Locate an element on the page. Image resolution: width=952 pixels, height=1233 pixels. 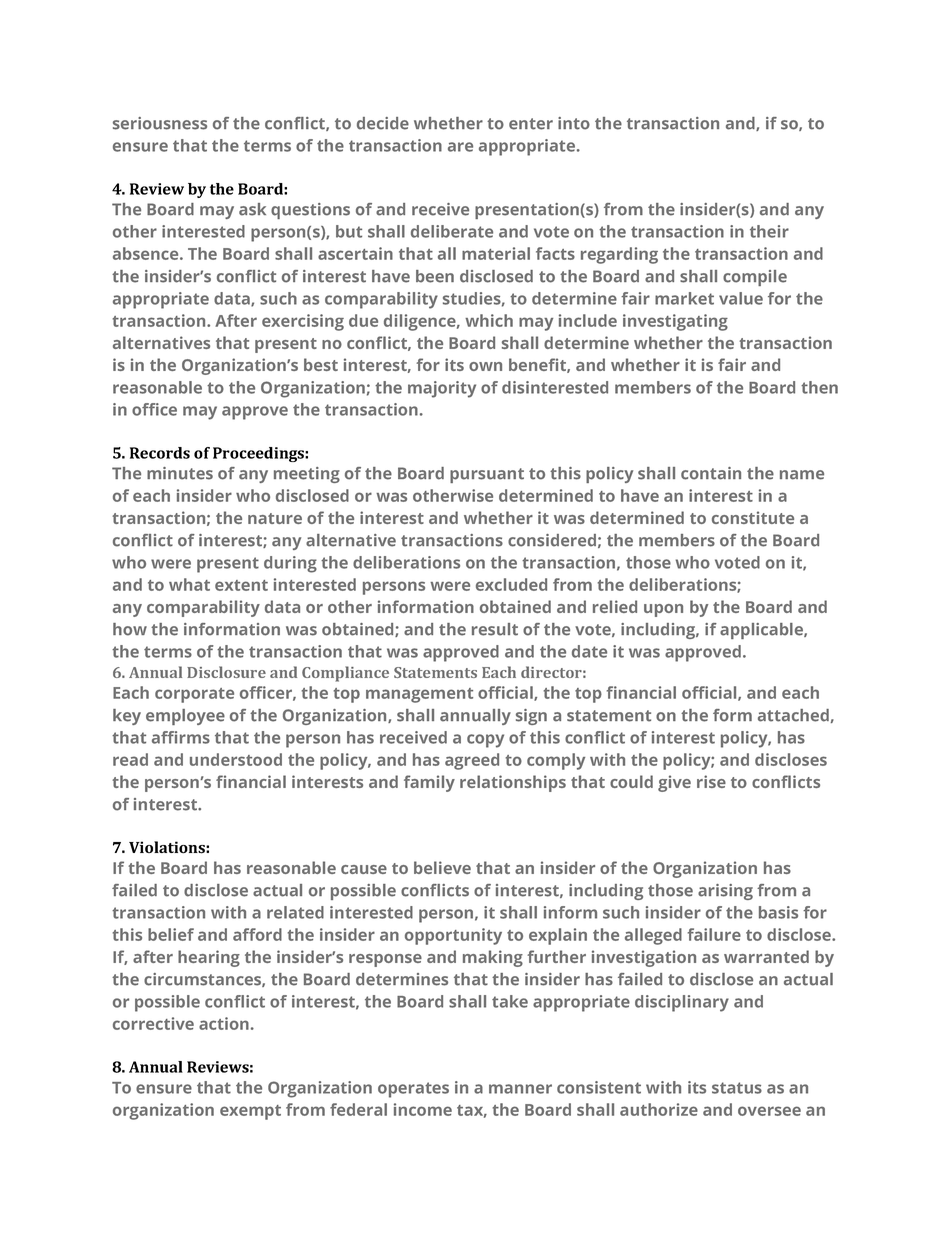
seriousness is located at coordinates (160, 123).
